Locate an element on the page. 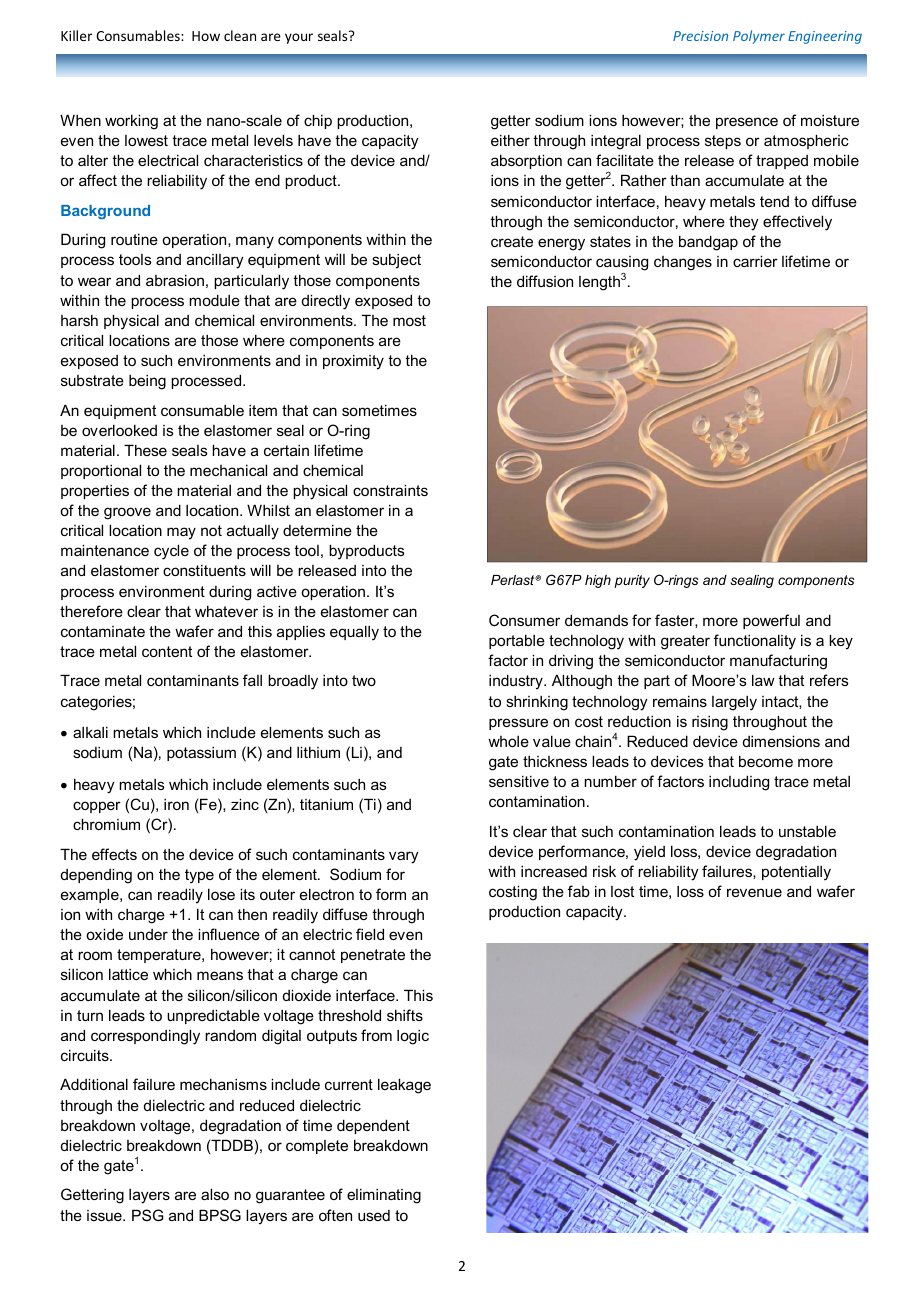 Image resolution: width=924 pixels, height=1308 pixels. content is located at coordinates (167, 651).
